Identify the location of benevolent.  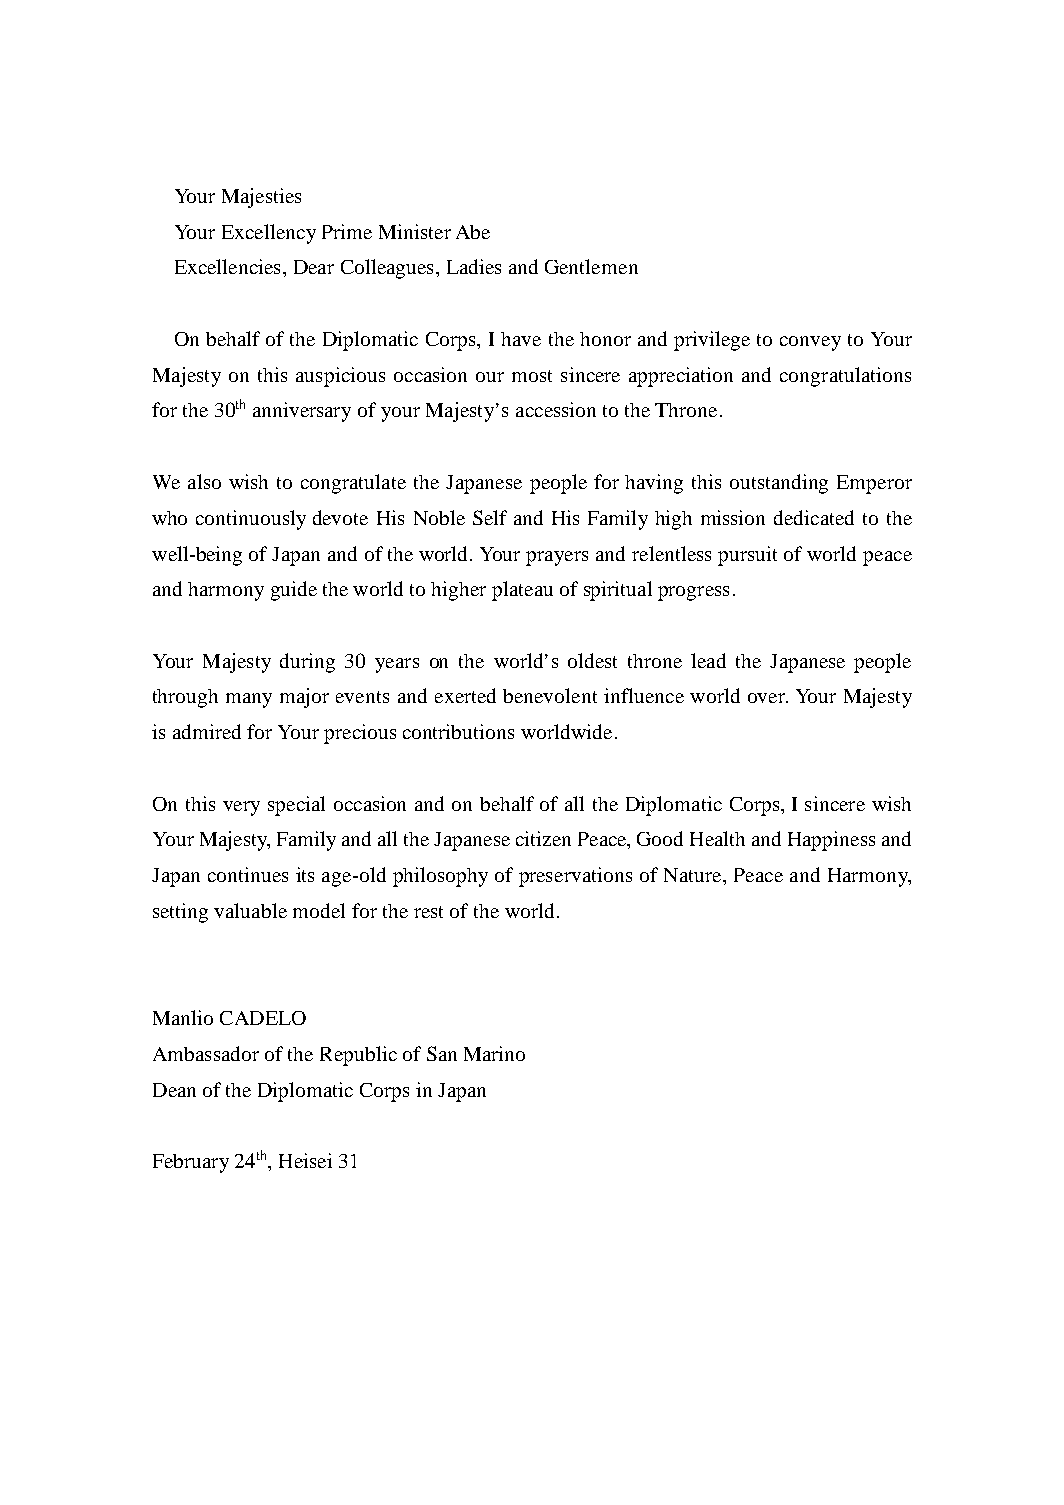
(550, 695).
